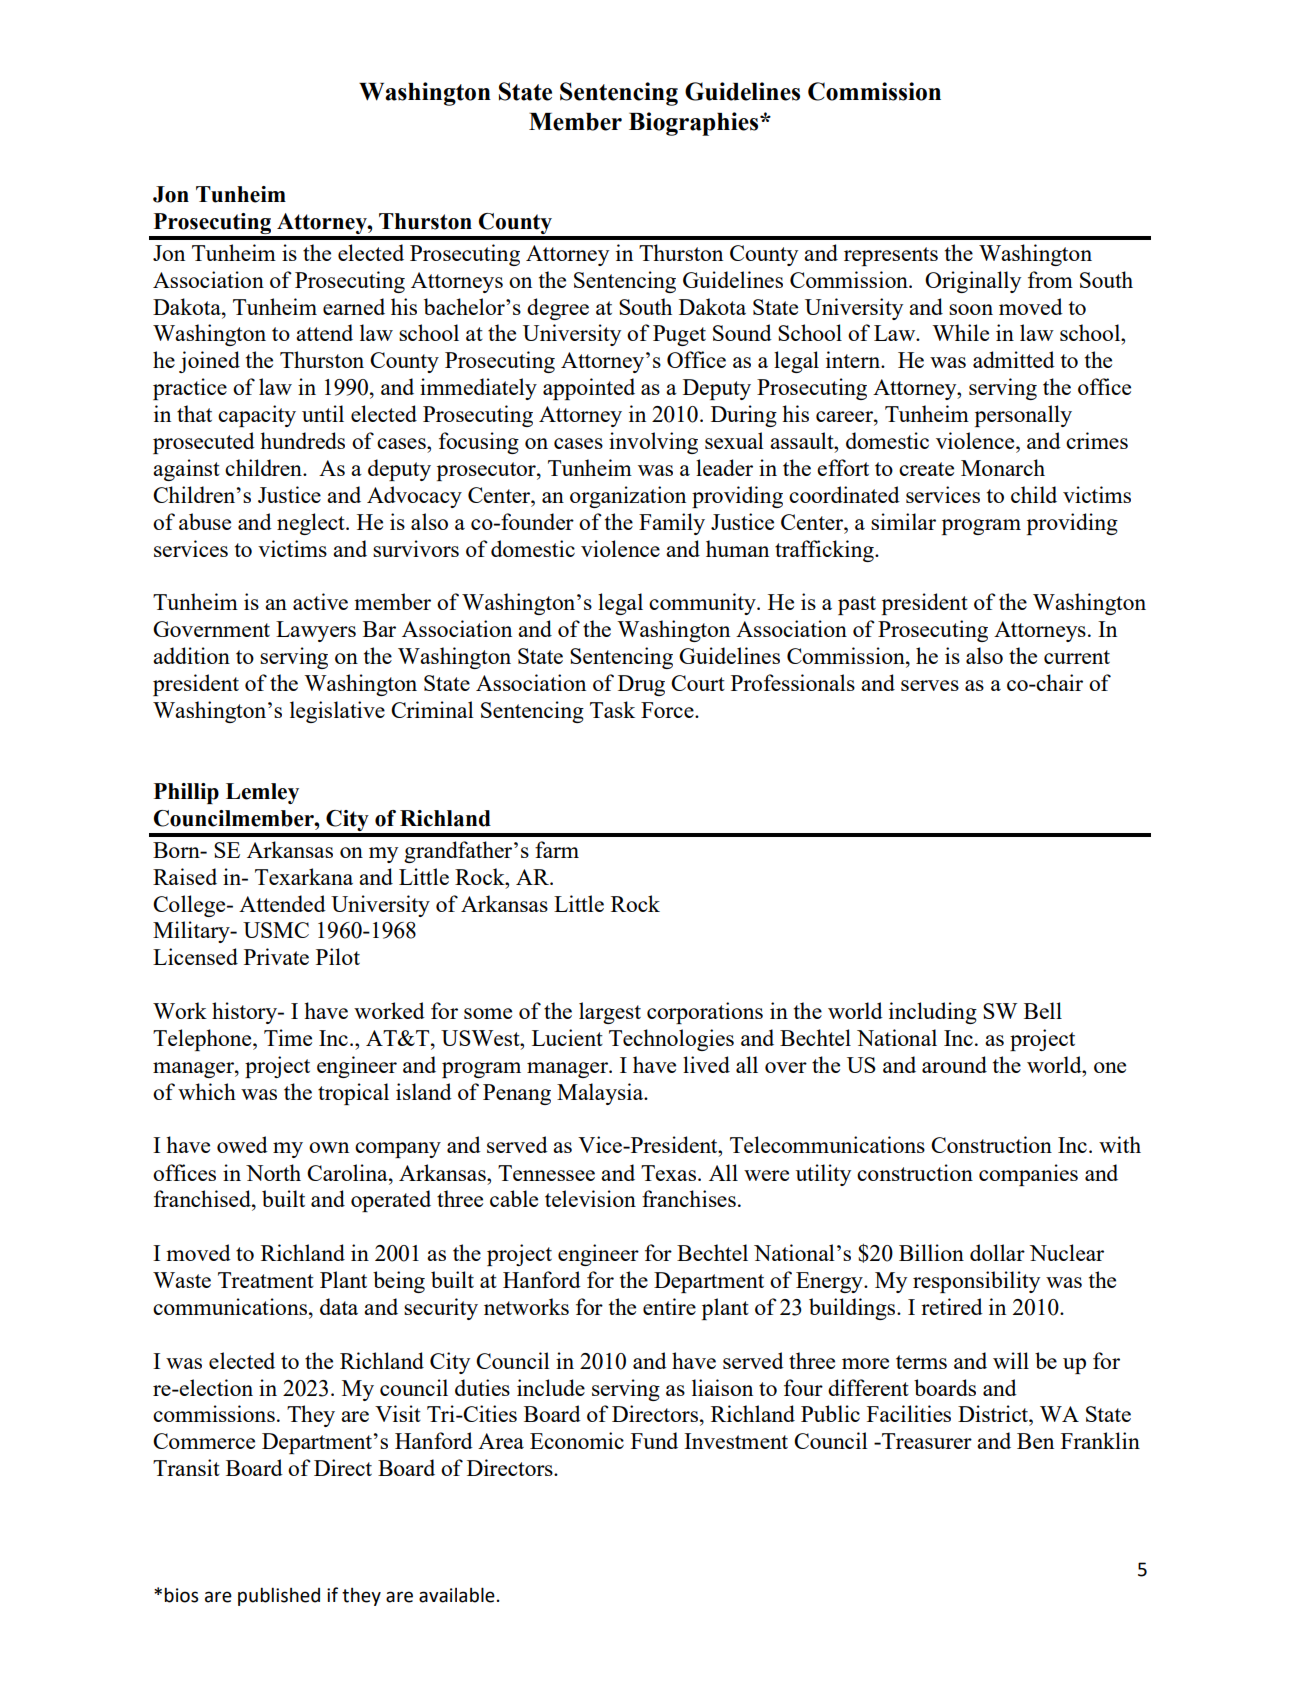 The height and width of the document is (1684, 1301). What do you see at coordinates (1043, 1010) in the document?
I see `Bell` at bounding box center [1043, 1010].
